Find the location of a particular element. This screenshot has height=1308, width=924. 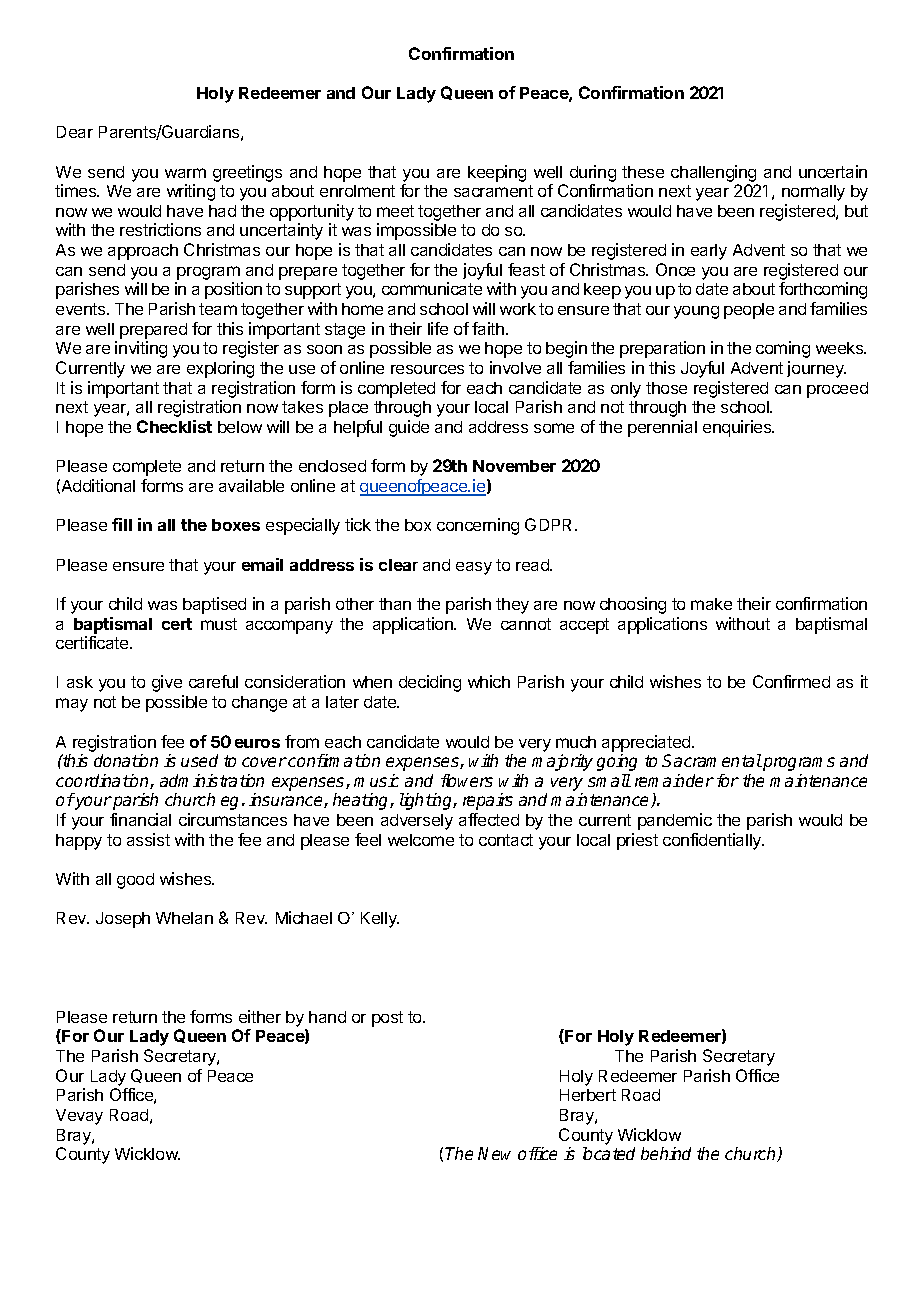

Herbert is located at coordinates (588, 1095).
